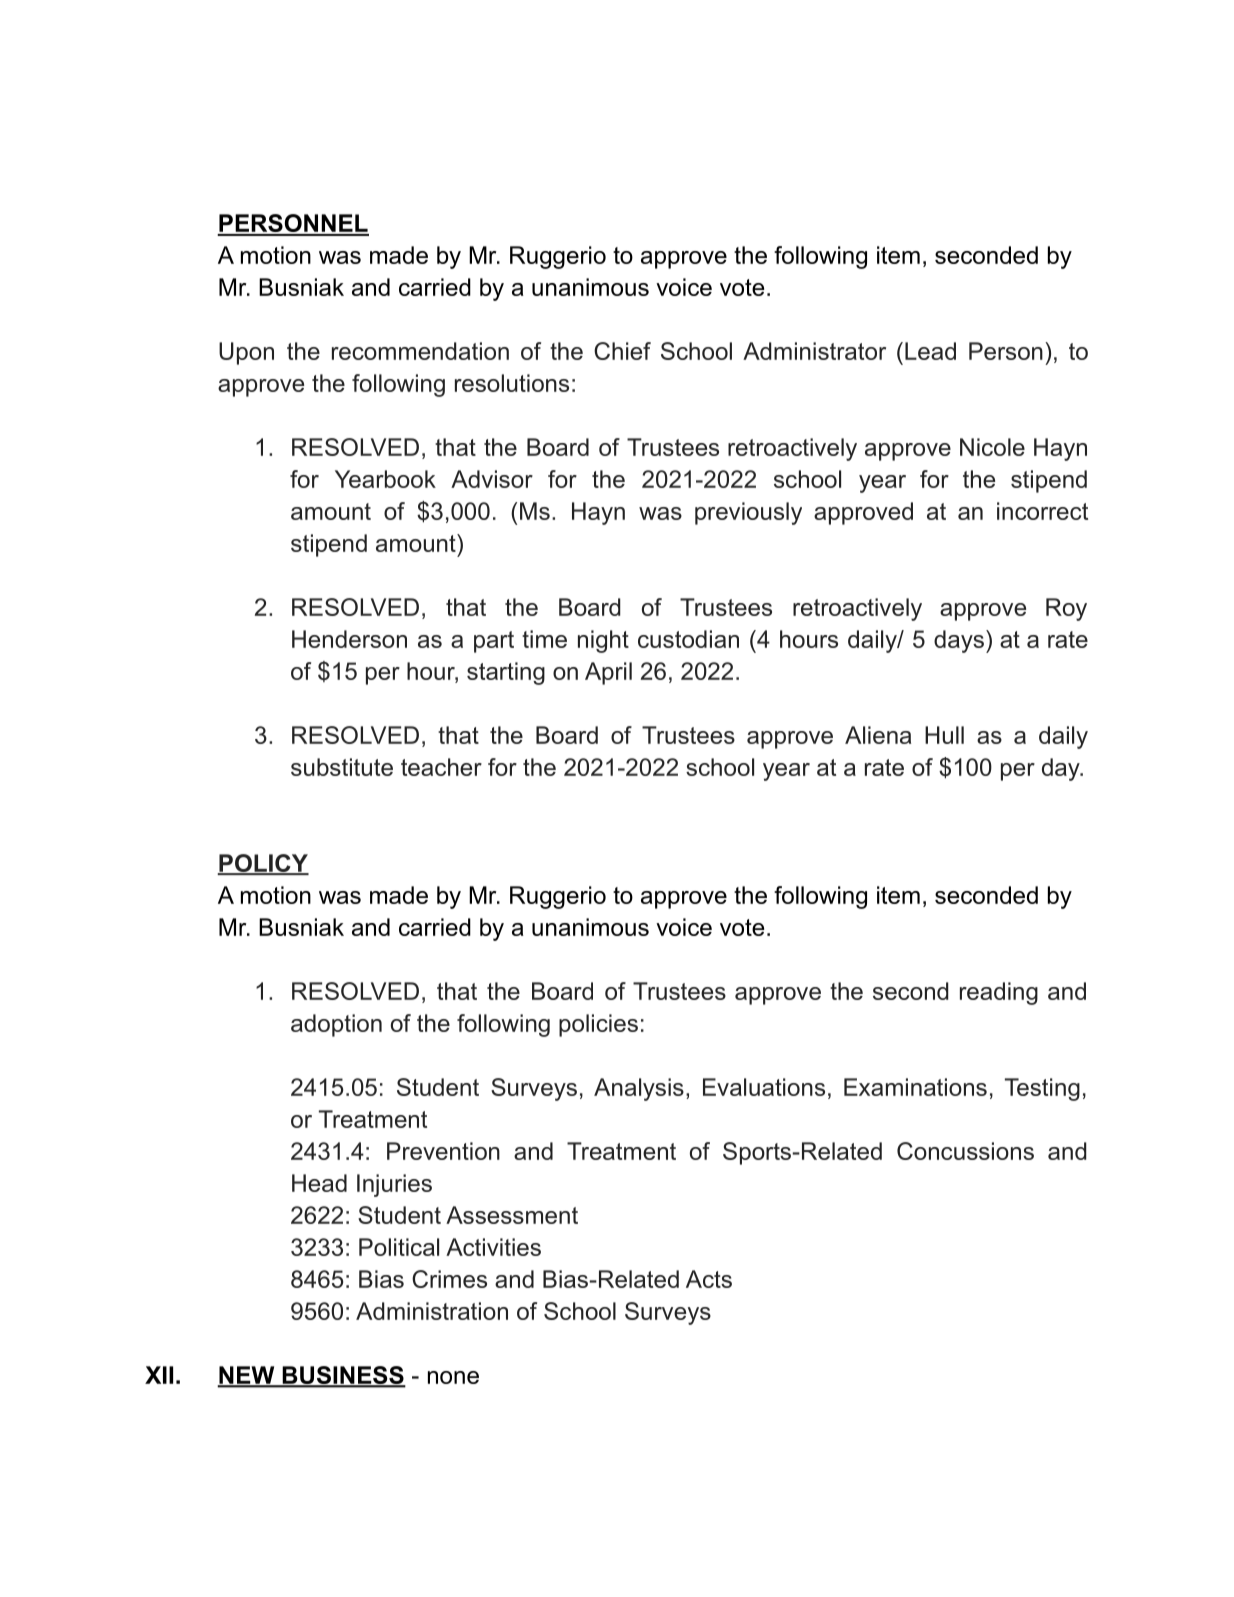 The width and height of the screenshot is (1234, 1597). What do you see at coordinates (944, 735) in the screenshot?
I see `Hull` at bounding box center [944, 735].
